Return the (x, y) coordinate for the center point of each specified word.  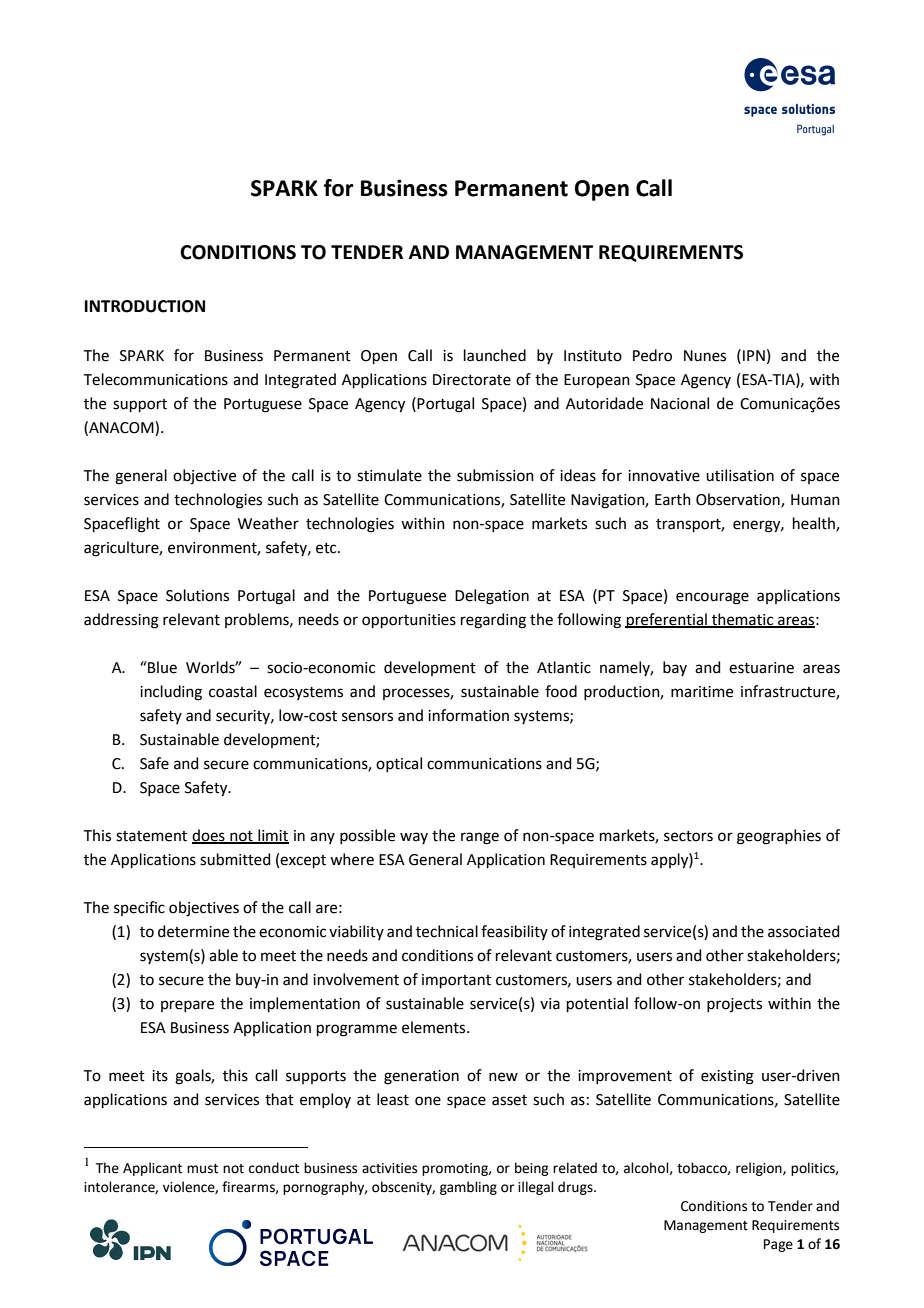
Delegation (492, 597)
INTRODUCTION (145, 306)
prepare (187, 1006)
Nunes (705, 356)
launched (495, 355)
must (202, 1169)
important (456, 981)
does (209, 836)
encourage (712, 598)
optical (399, 764)
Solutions (197, 595)
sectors (688, 836)
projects (734, 1005)
